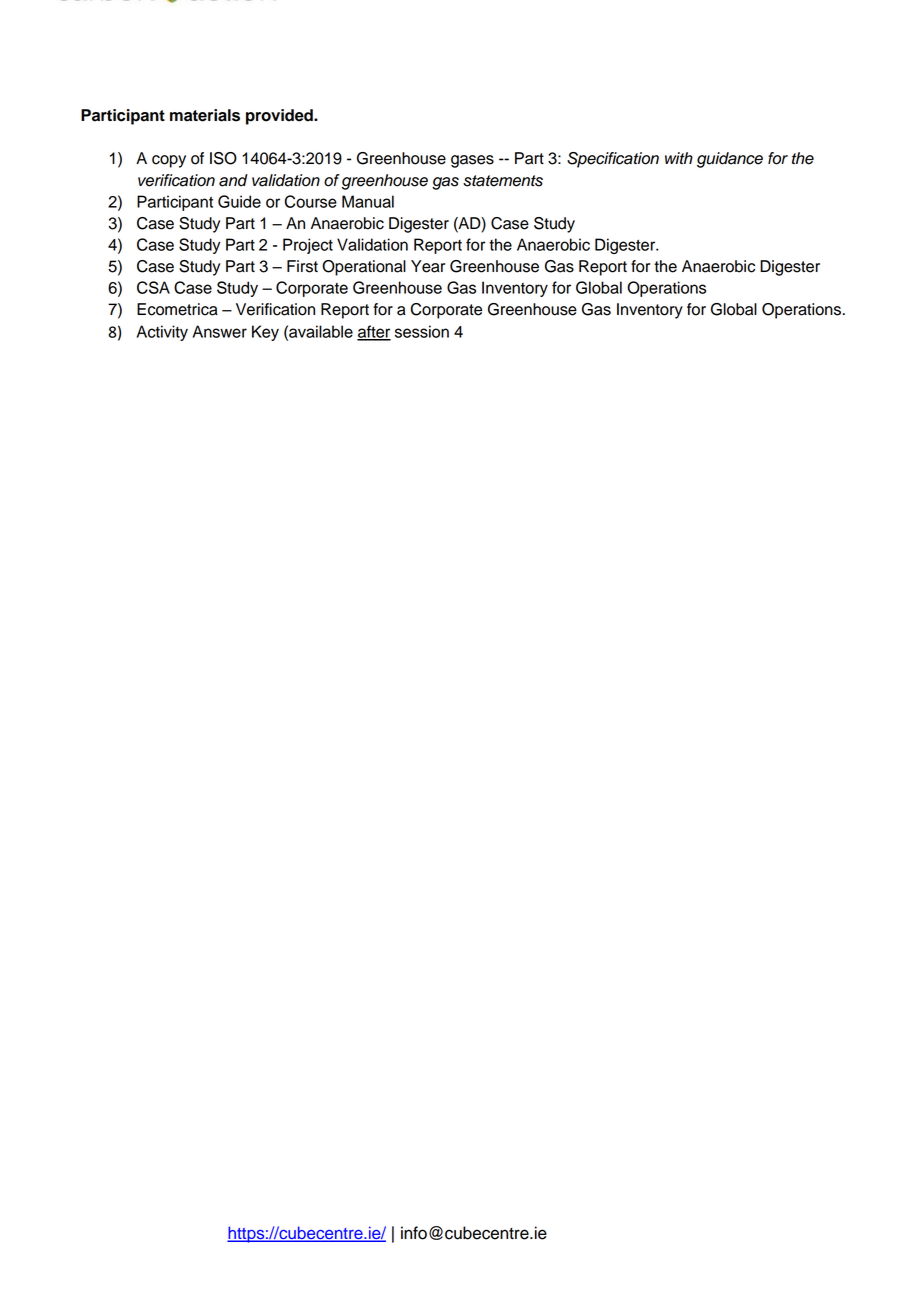 The width and height of the screenshot is (924, 1307). I want to click on materials, so click(205, 115).
